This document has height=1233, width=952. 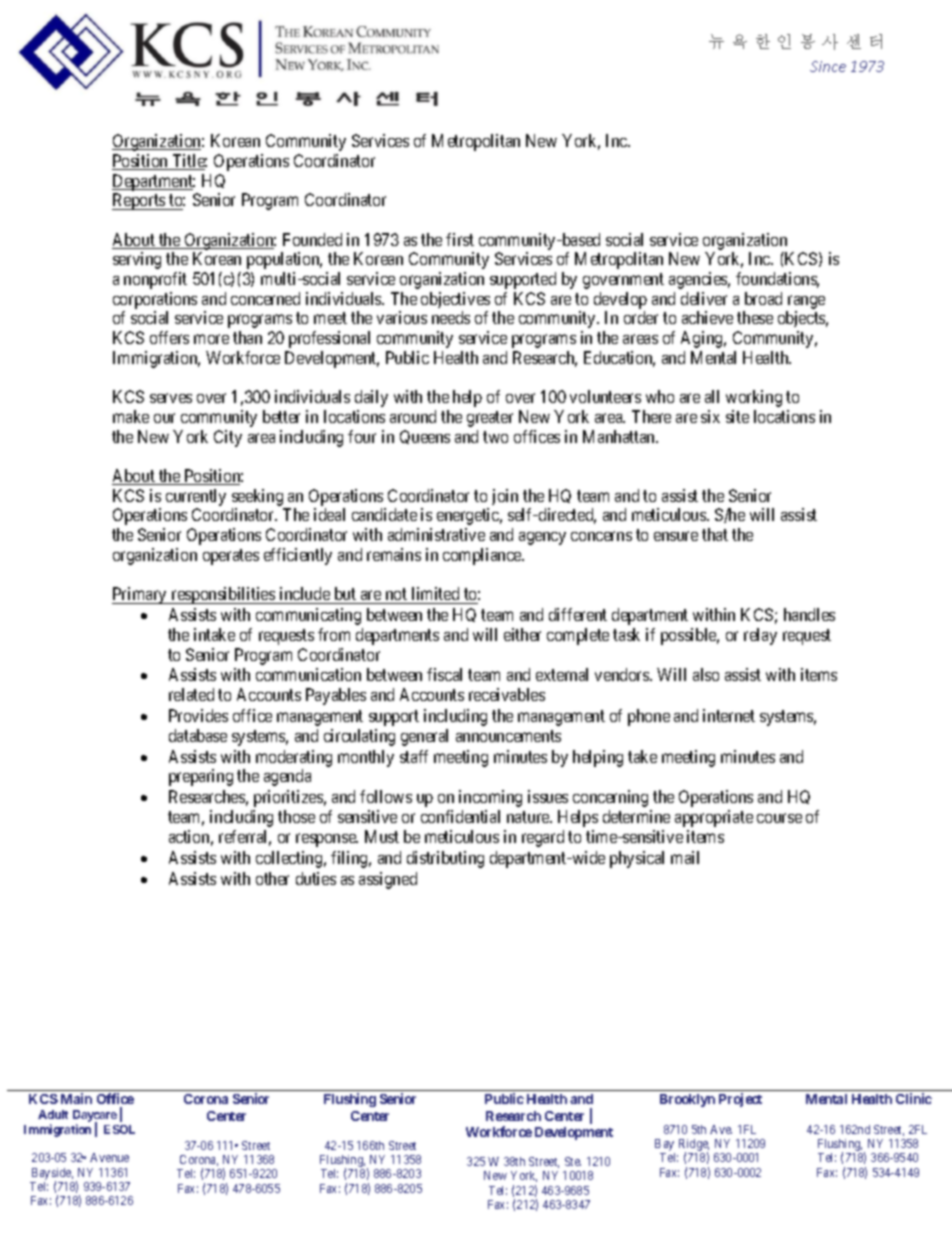 What do you see at coordinates (139, 201) in the document?
I see `Reports` at bounding box center [139, 201].
